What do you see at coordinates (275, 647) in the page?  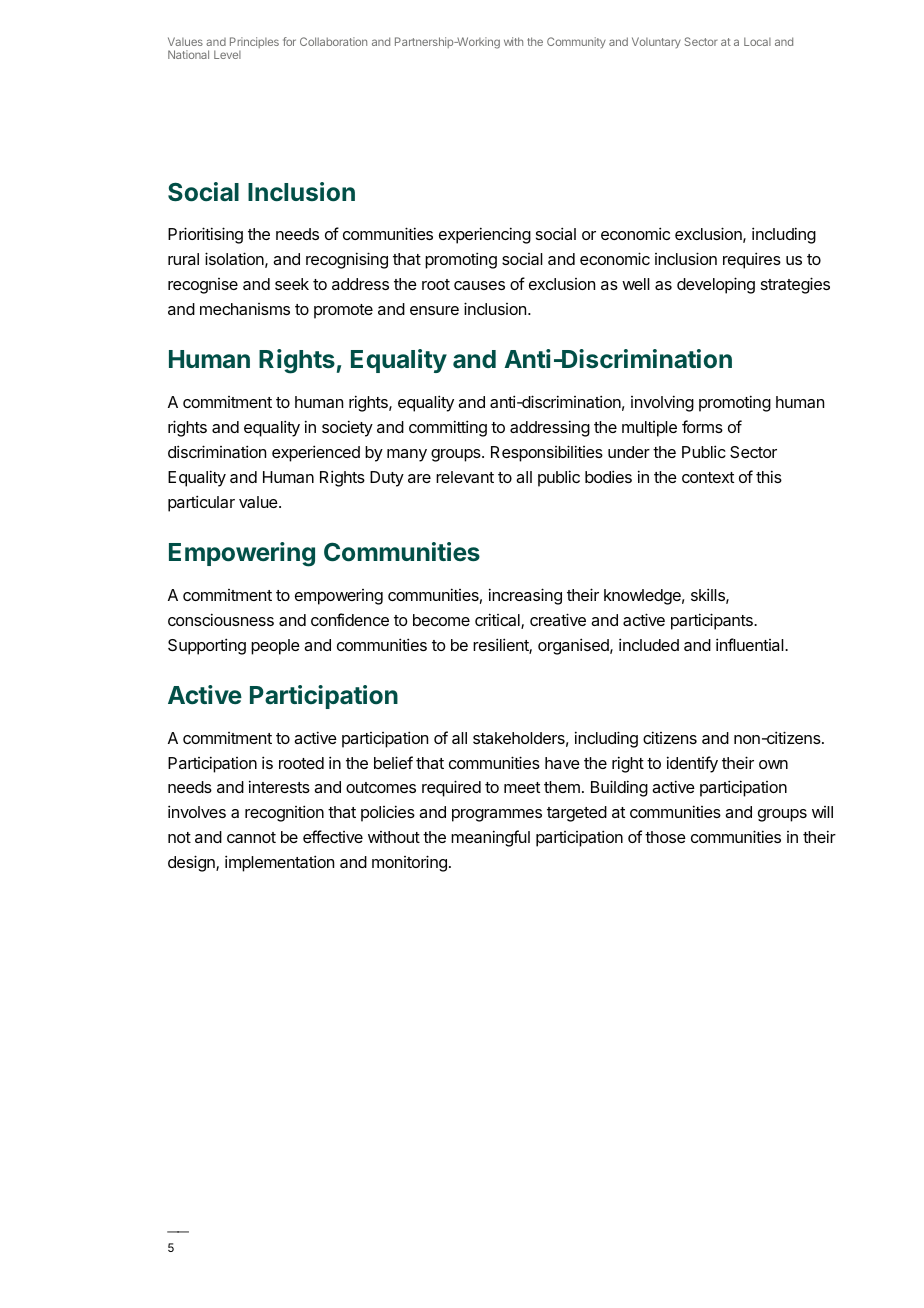 I see `people` at bounding box center [275, 647].
